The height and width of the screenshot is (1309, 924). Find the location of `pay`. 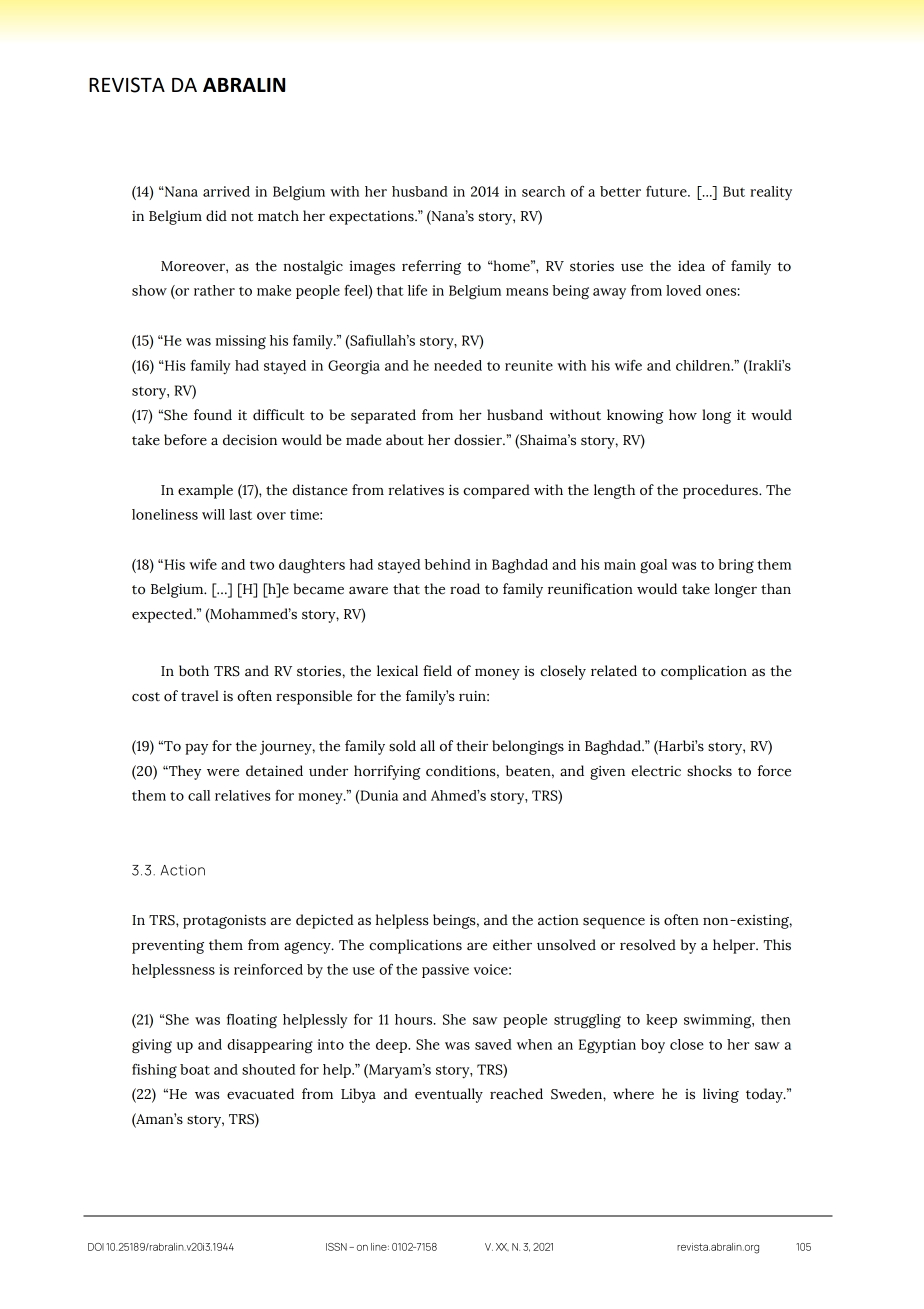

pay is located at coordinates (196, 749).
